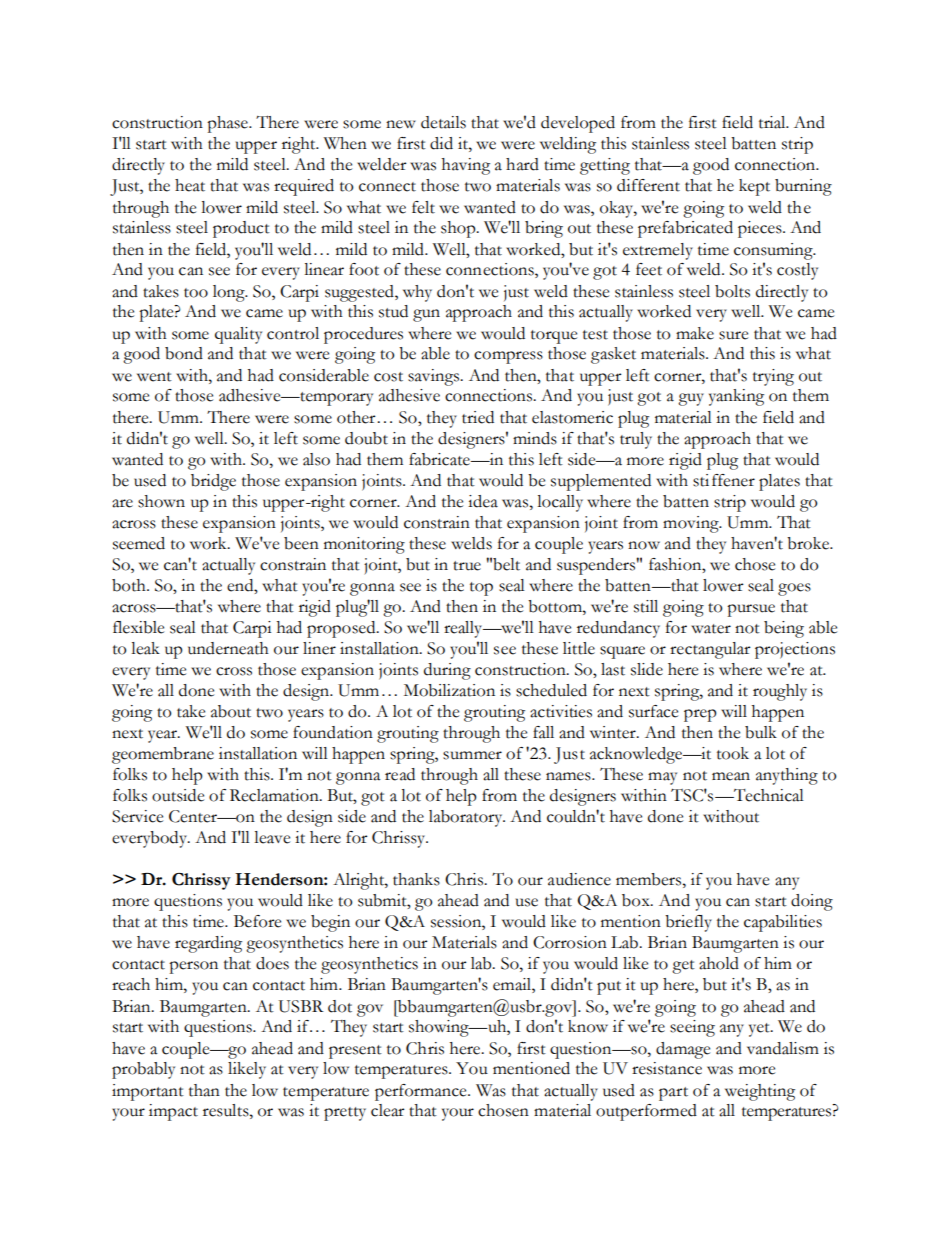  Describe the element at coordinates (760, 1092) in the page. I see `weighting` at that location.
